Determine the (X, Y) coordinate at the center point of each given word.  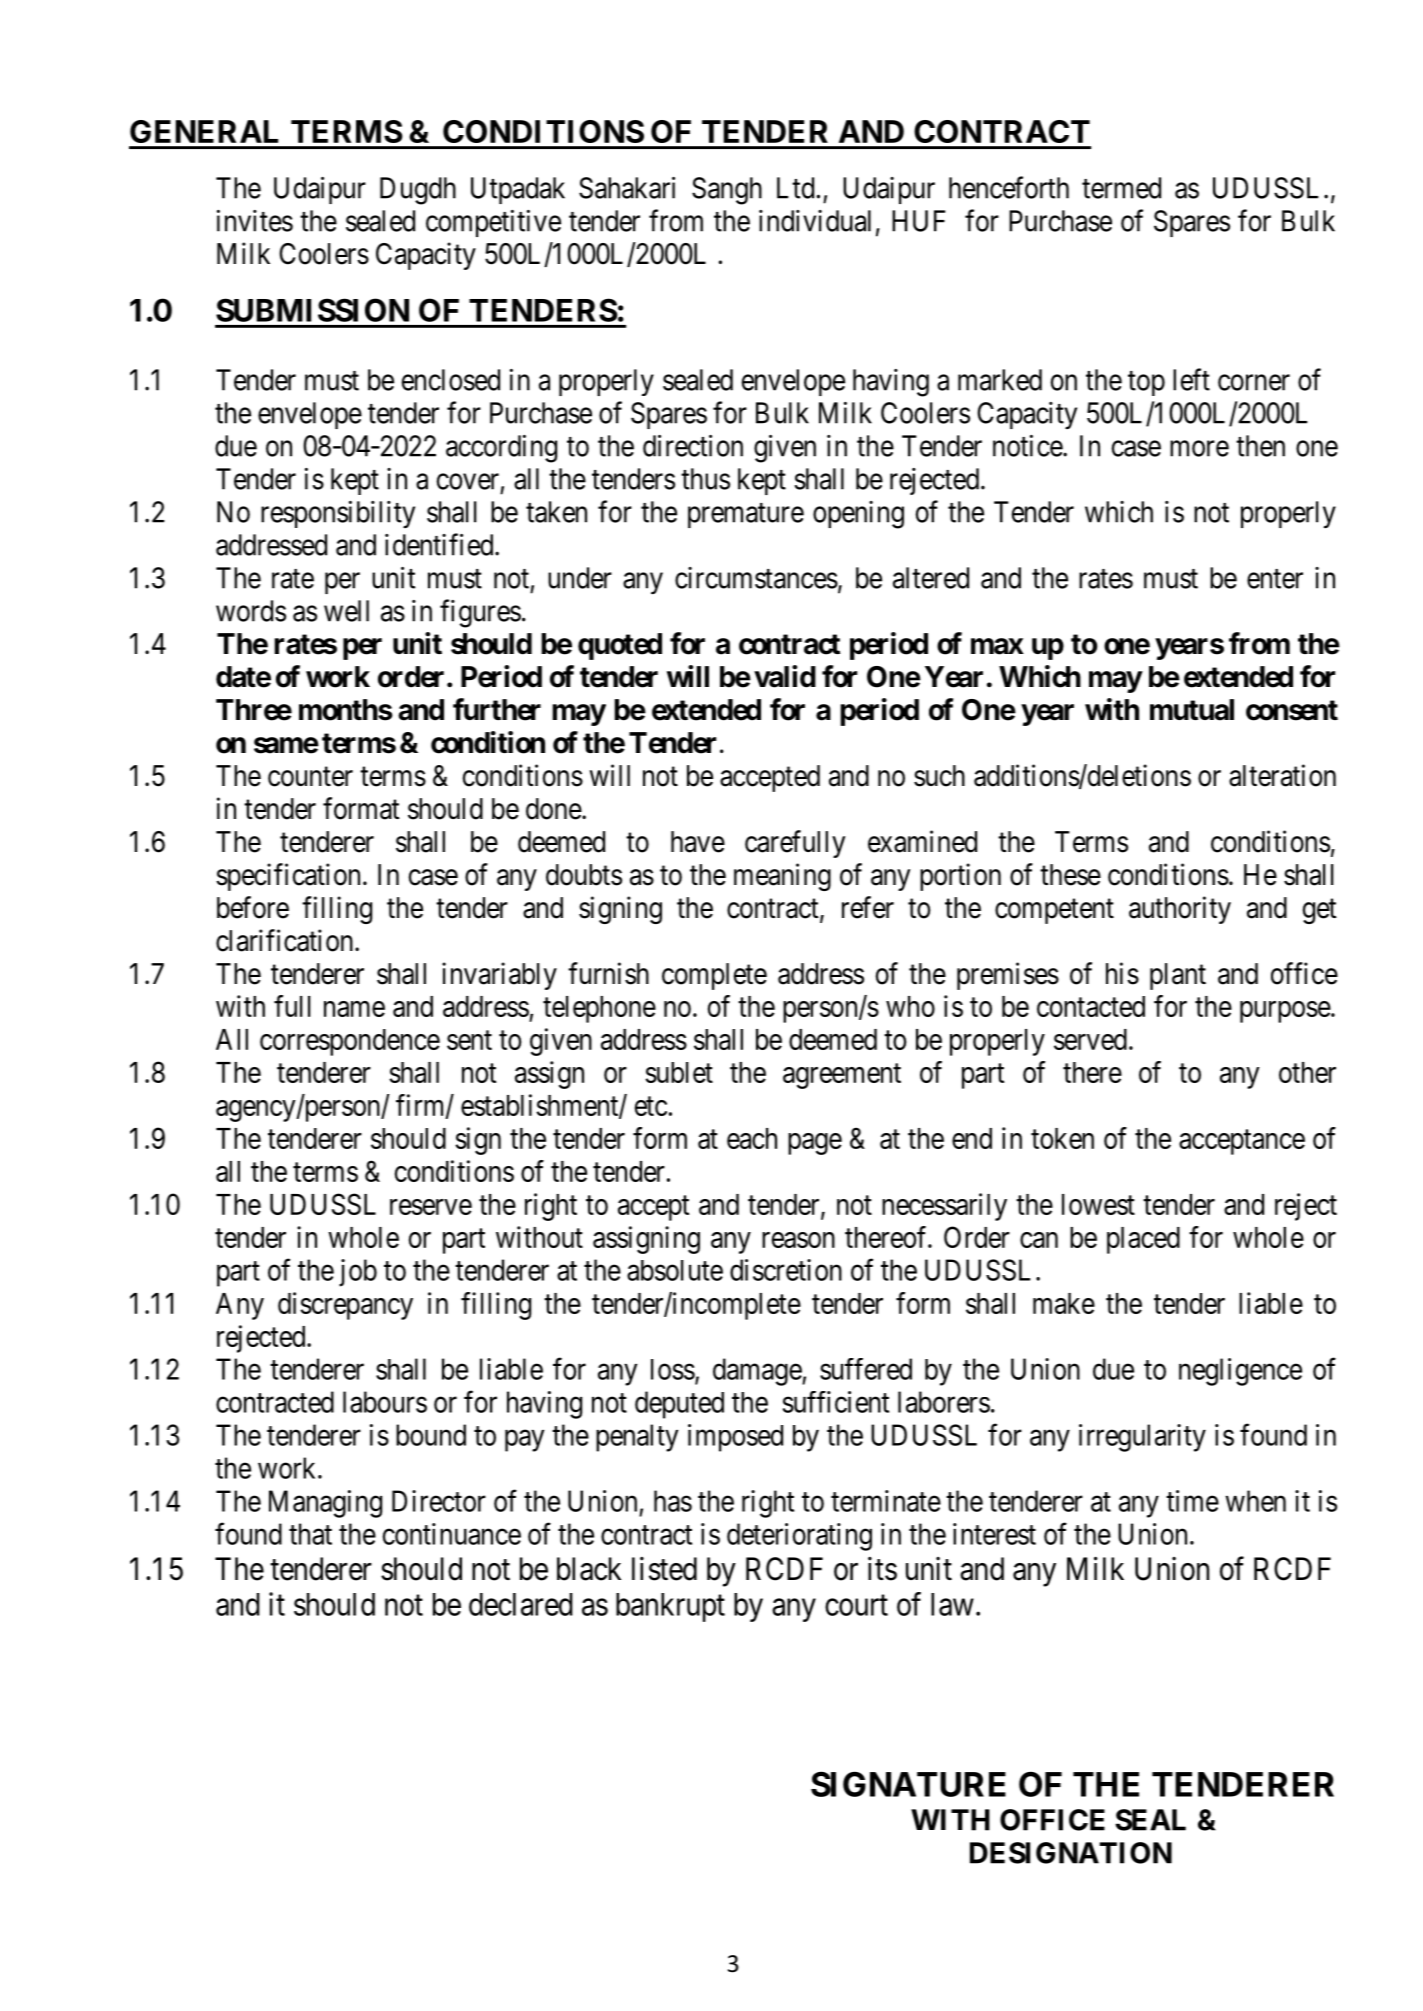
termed (1121, 188)
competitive (493, 223)
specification (288, 877)
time (1192, 1501)
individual (815, 221)
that (310, 1534)
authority (1180, 910)
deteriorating (799, 1537)
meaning (782, 877)
